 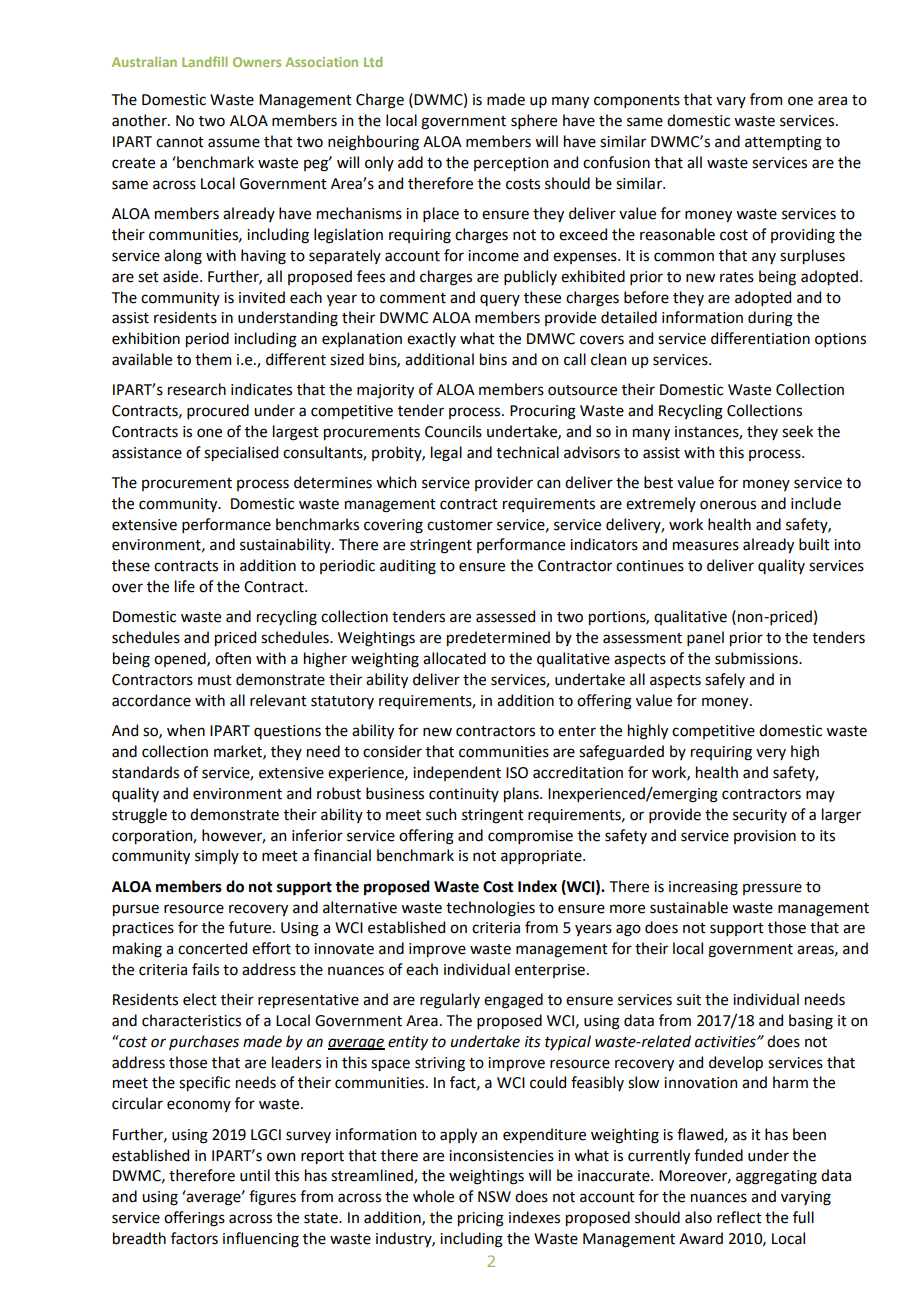 I want to click on sphere, so click(x=534, y=121).
